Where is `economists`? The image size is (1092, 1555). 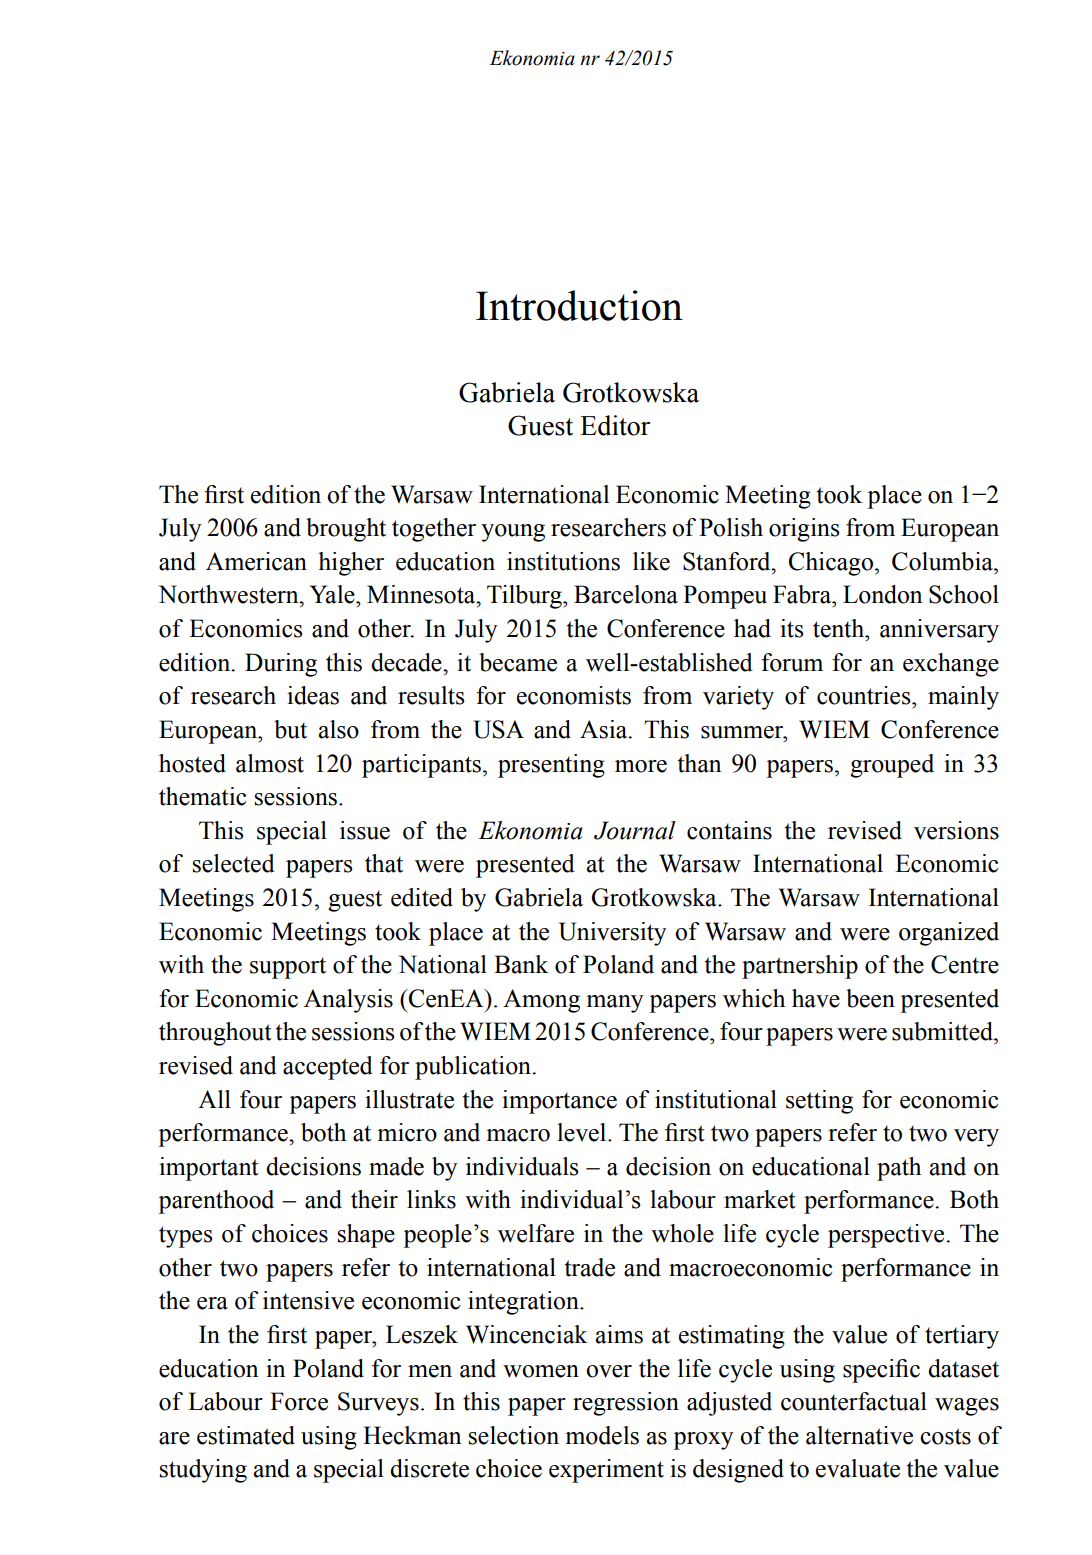 economists is located at coordinates (574, 695).
